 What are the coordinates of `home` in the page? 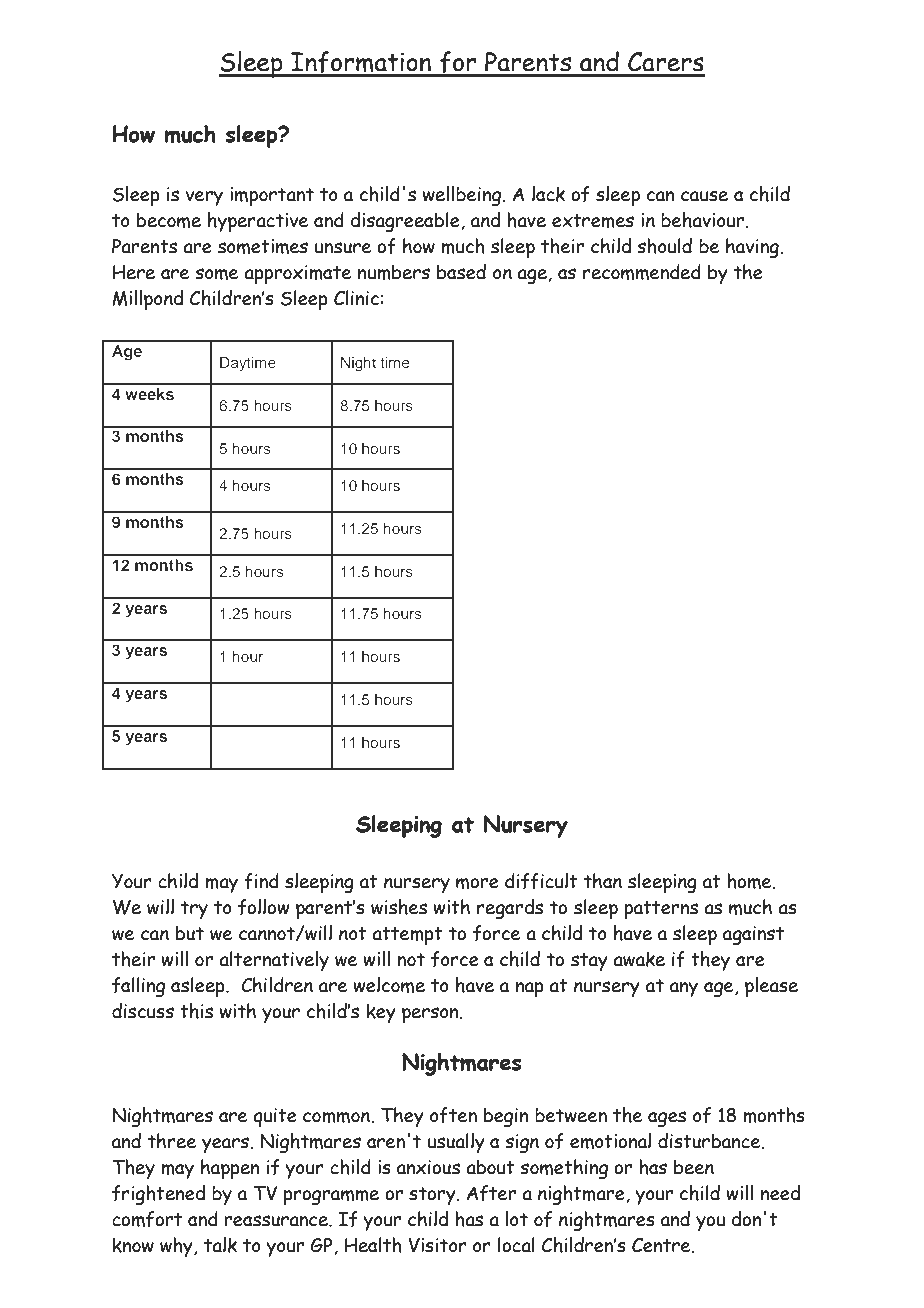 It's located at (750, 881).
